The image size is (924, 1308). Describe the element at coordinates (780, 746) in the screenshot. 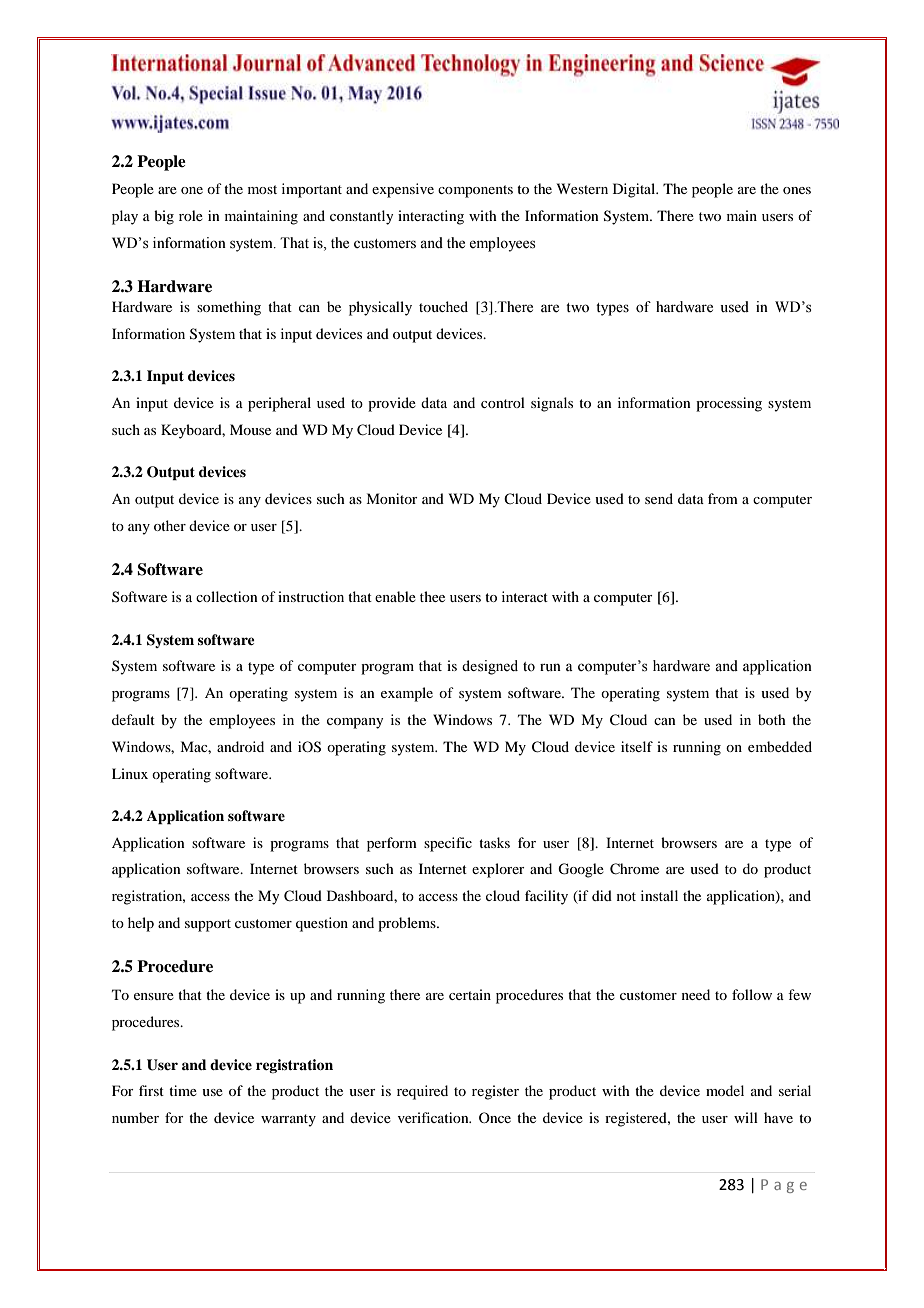

I see `embedded` at that location.
